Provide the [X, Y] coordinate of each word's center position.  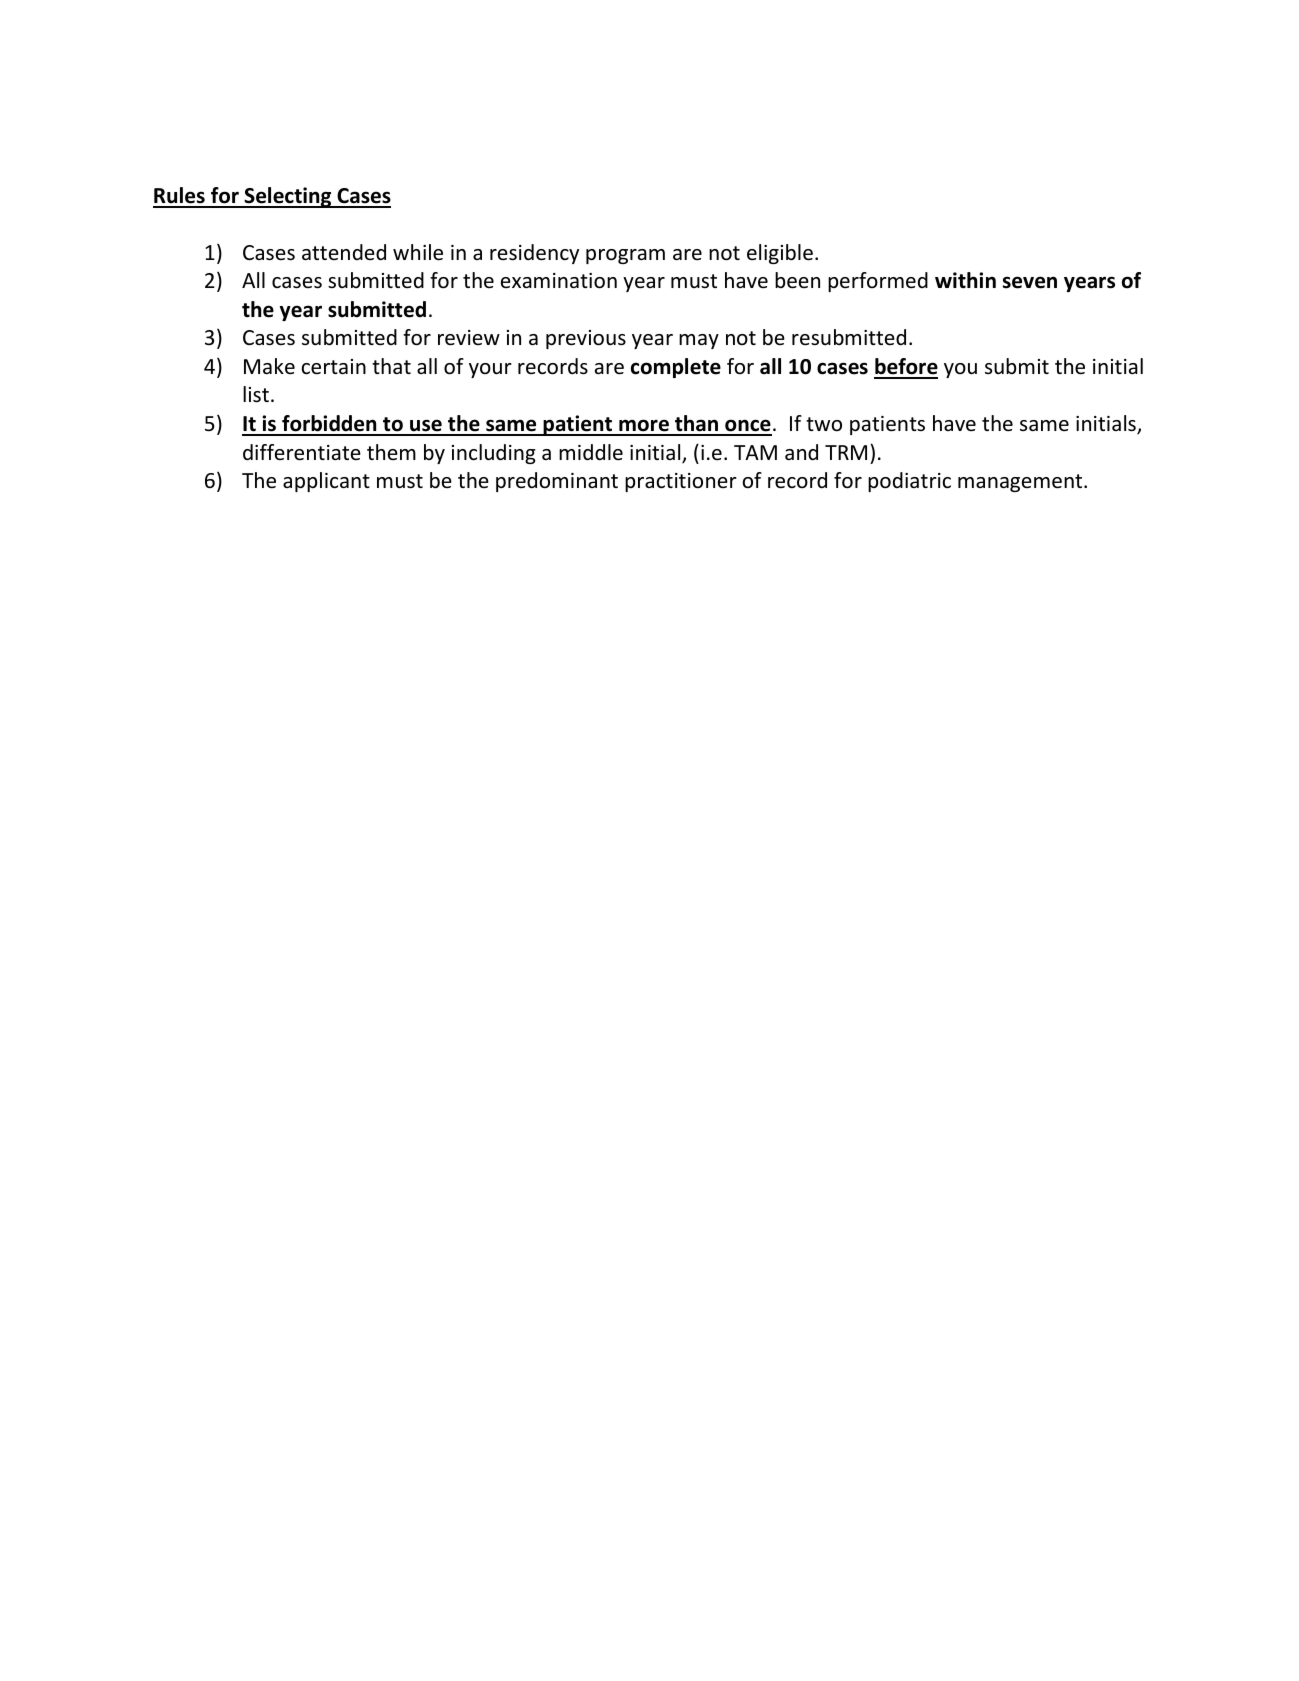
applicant [326, 482]
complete [676, 368]
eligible [780, 254]
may [699, 341]
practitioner [681, 482]
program [625, 256]
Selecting [288, 197]
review [469, 338]
